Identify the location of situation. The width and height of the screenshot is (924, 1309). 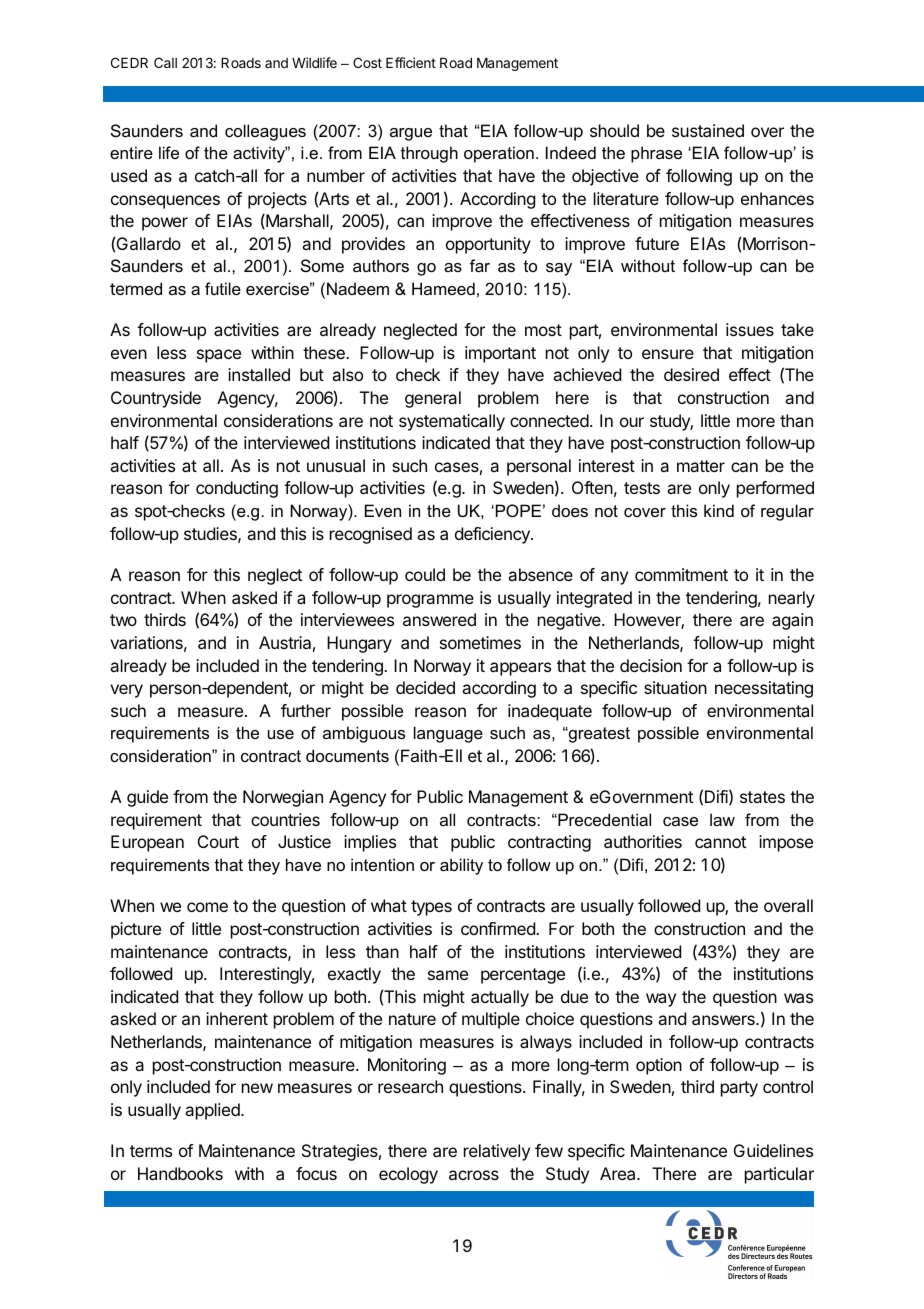
(675, 687).
